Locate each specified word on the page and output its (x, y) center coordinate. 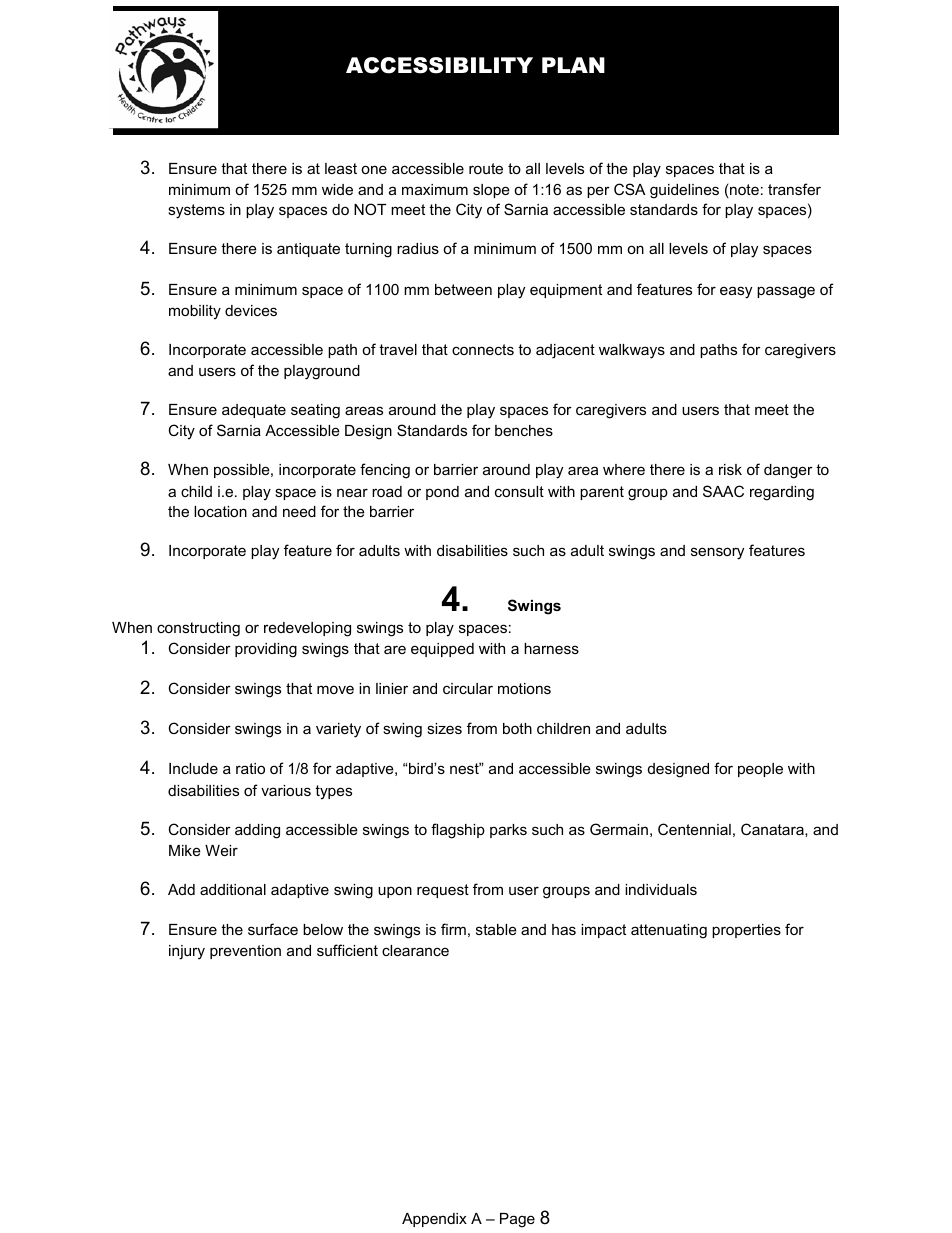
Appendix (434, 1220)
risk (730, 469)
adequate (254, 411)
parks (508, 831)
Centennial (694, 829)
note (743, 191)
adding (257, 831)
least (341, 168)
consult (519, 491)
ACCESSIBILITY (439, 65)
